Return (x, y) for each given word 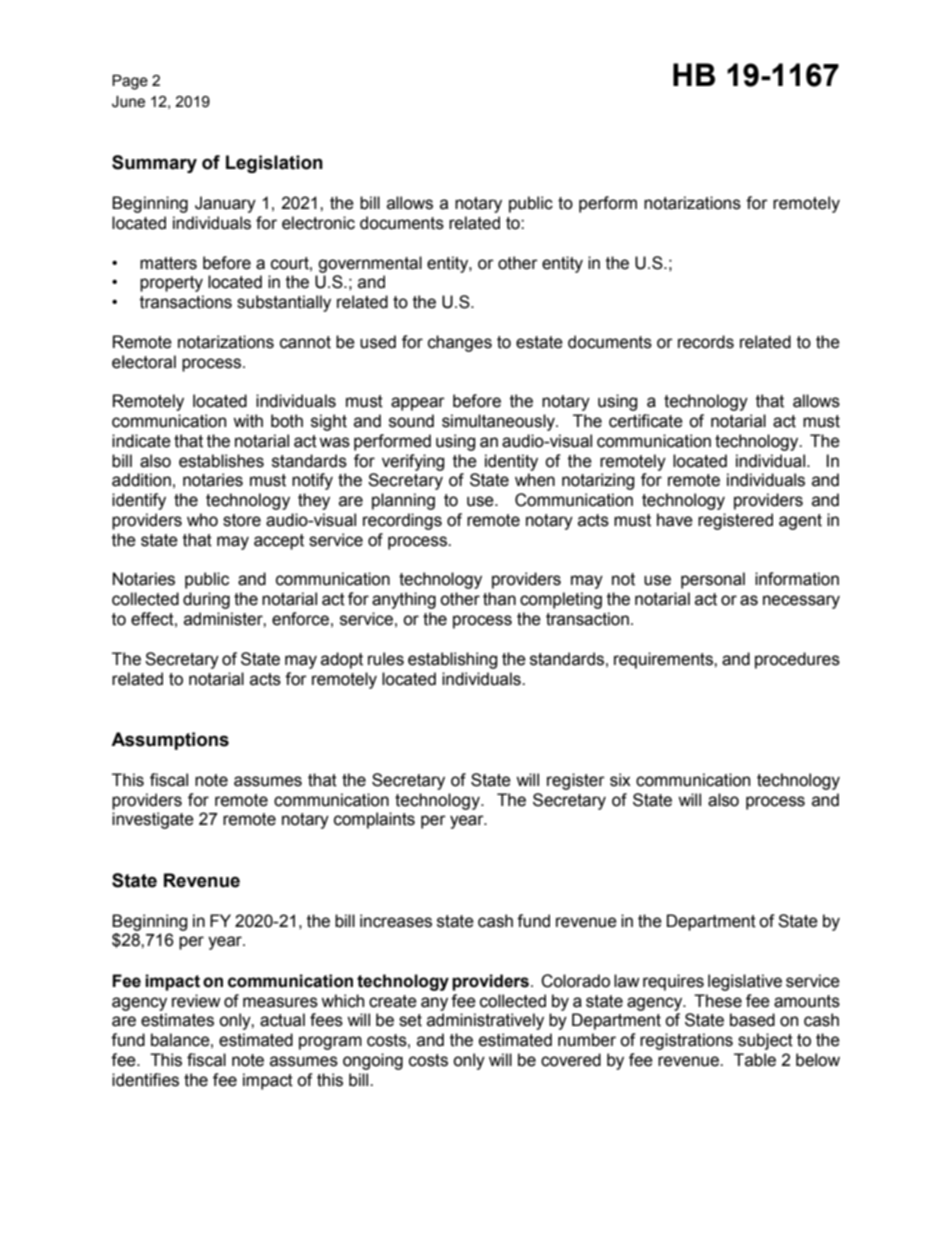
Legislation (274, 164)
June (128, 102)
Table (755, 1060)
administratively (485, 1021)
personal (713, 580)
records (706, 342)
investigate (153, 820)
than (499, 599)
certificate (646, 421)
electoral (144, 362)
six (620, 780)
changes (460, 343)
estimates (177, 1020)
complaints (374, 820)
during (206, 600)
